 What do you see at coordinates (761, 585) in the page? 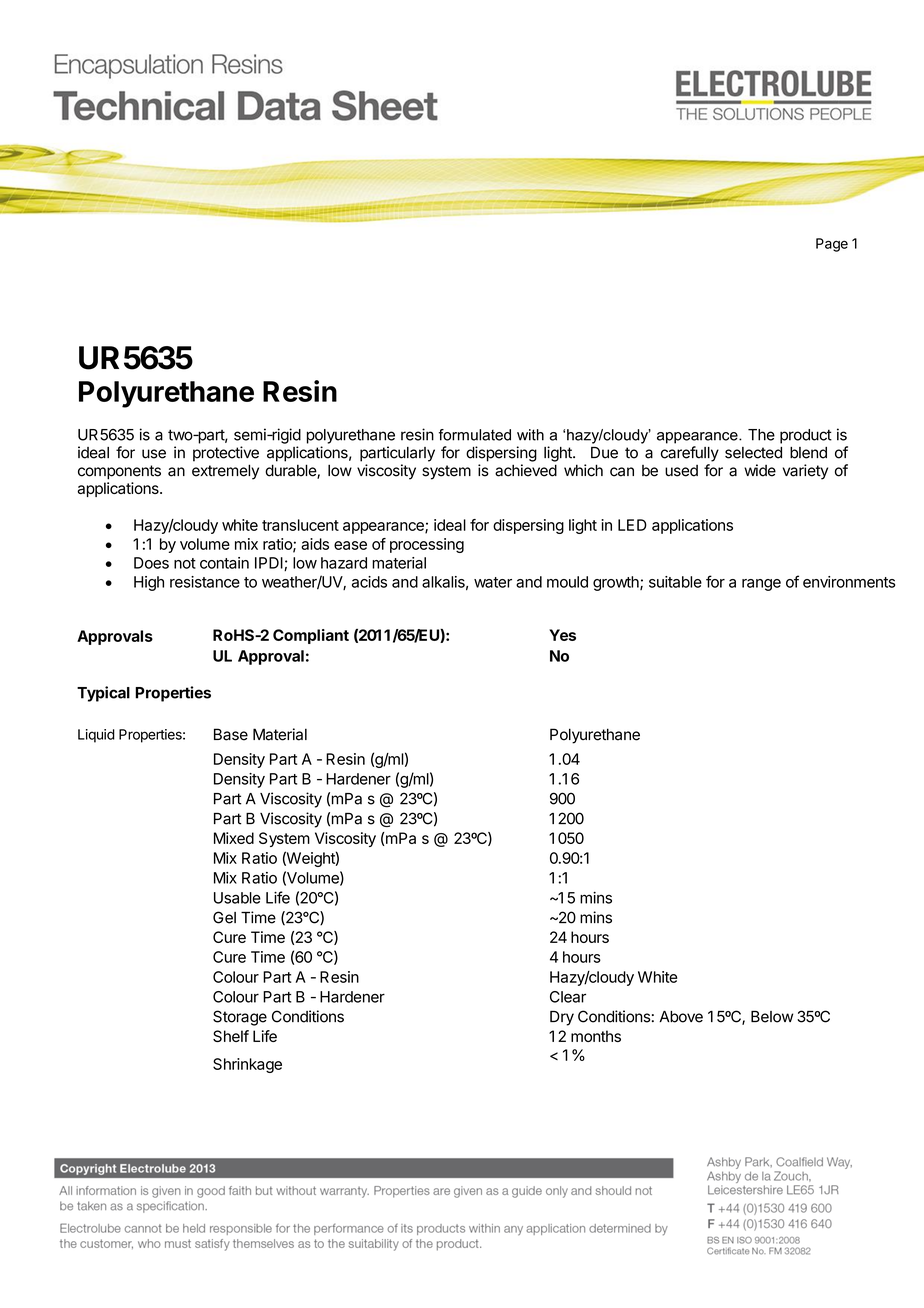
I see `range` at bounding box center [761, 585].
